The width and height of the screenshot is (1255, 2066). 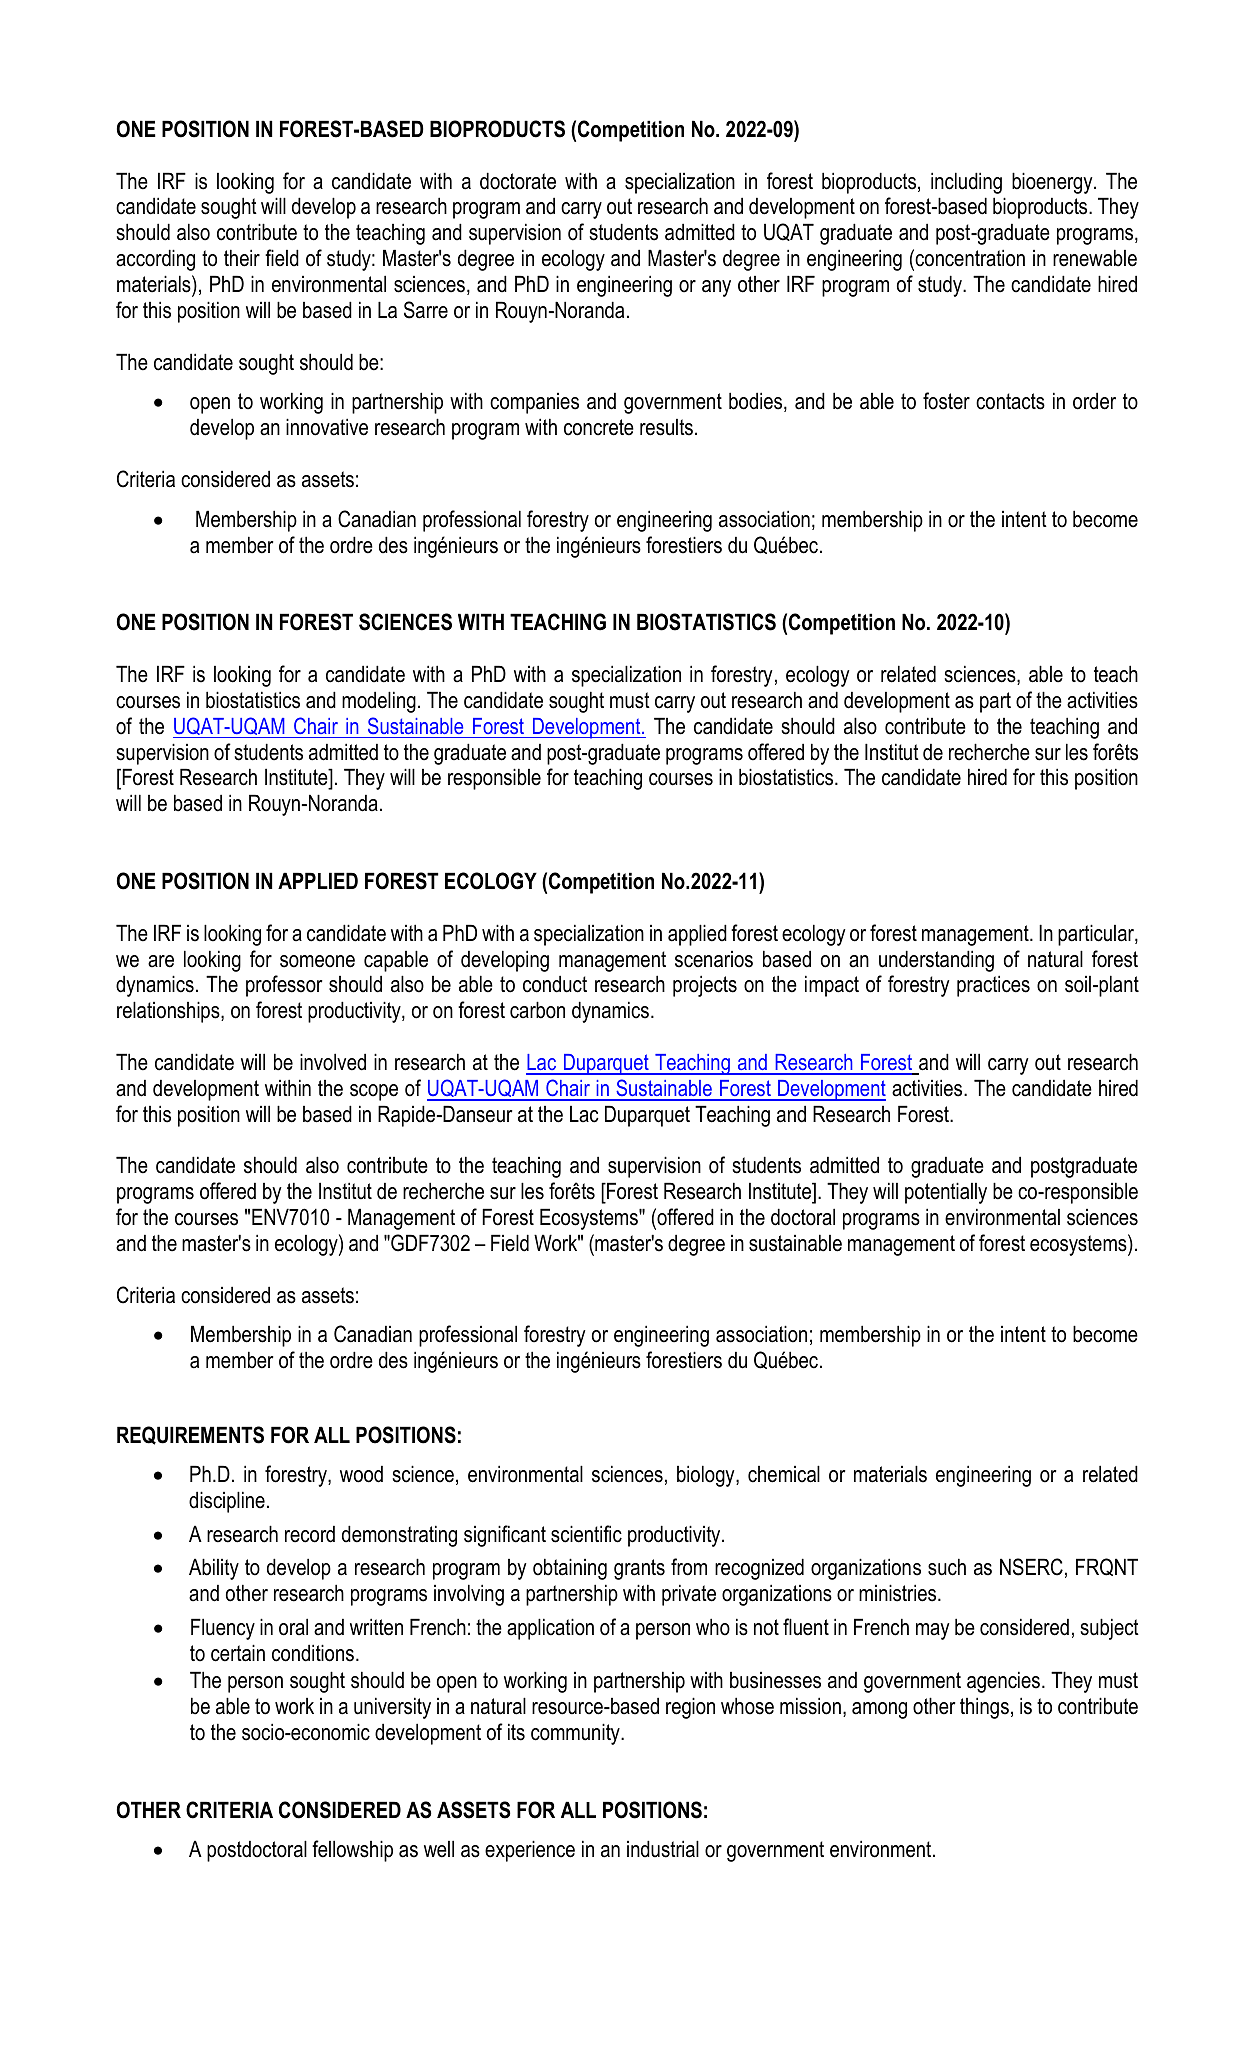 I want to click on their, so click(x=242, y=258).
